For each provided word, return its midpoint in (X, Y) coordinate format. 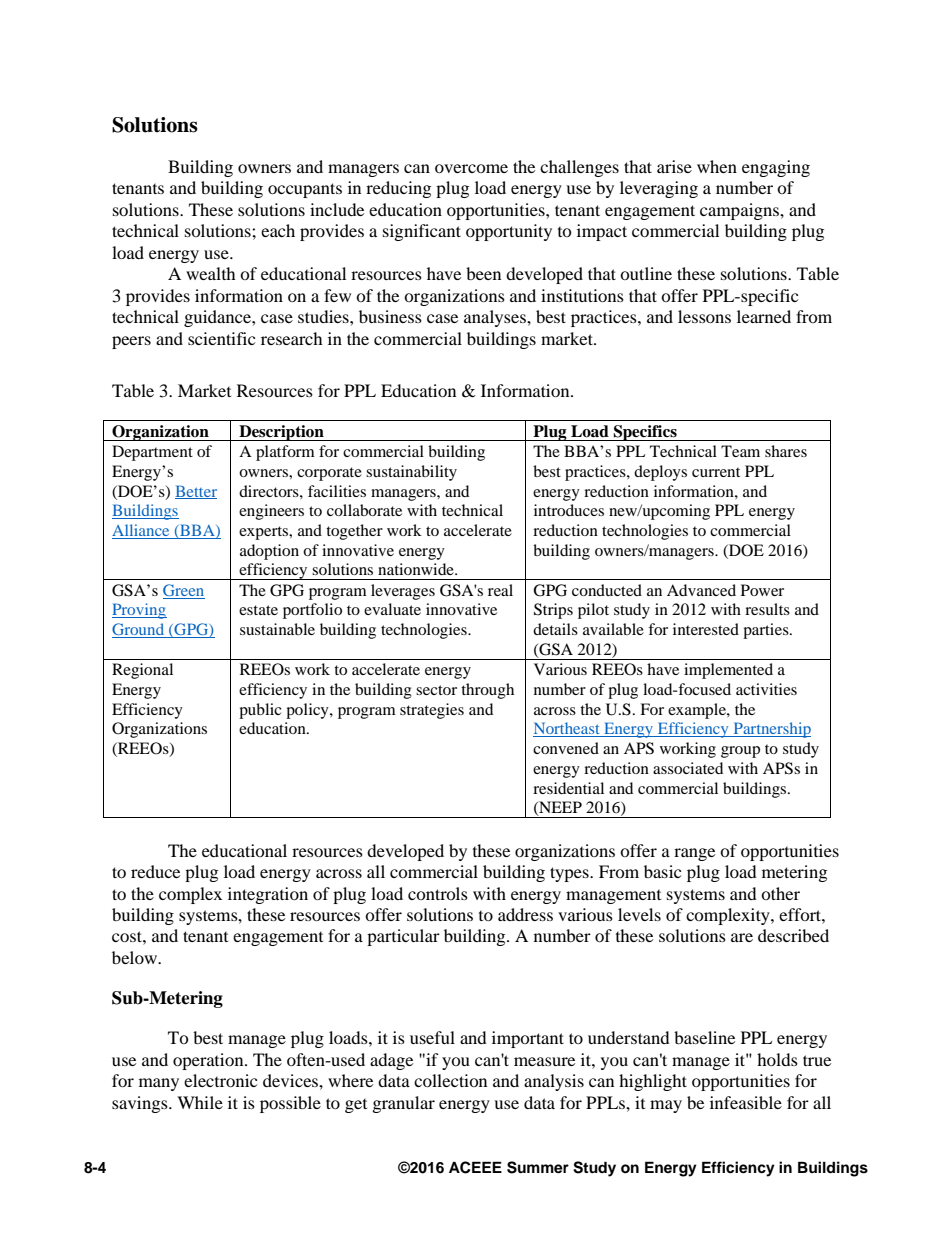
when (717, 166)
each (278, 230)
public (260, 711)
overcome (471, 168)
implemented (728, 671)
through (487, 691)
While (200, 1102)
